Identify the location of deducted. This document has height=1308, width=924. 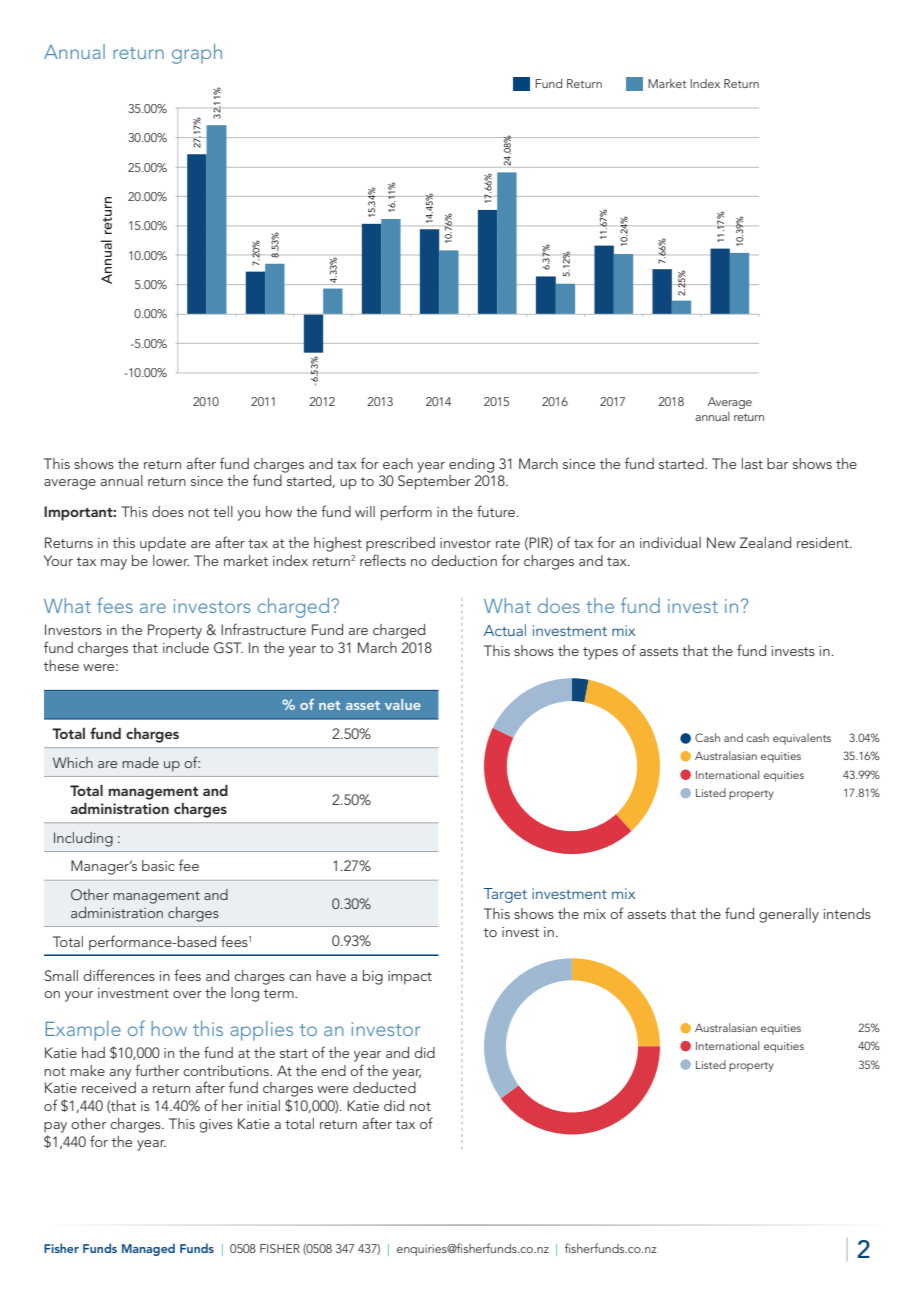
(384, 1087).
